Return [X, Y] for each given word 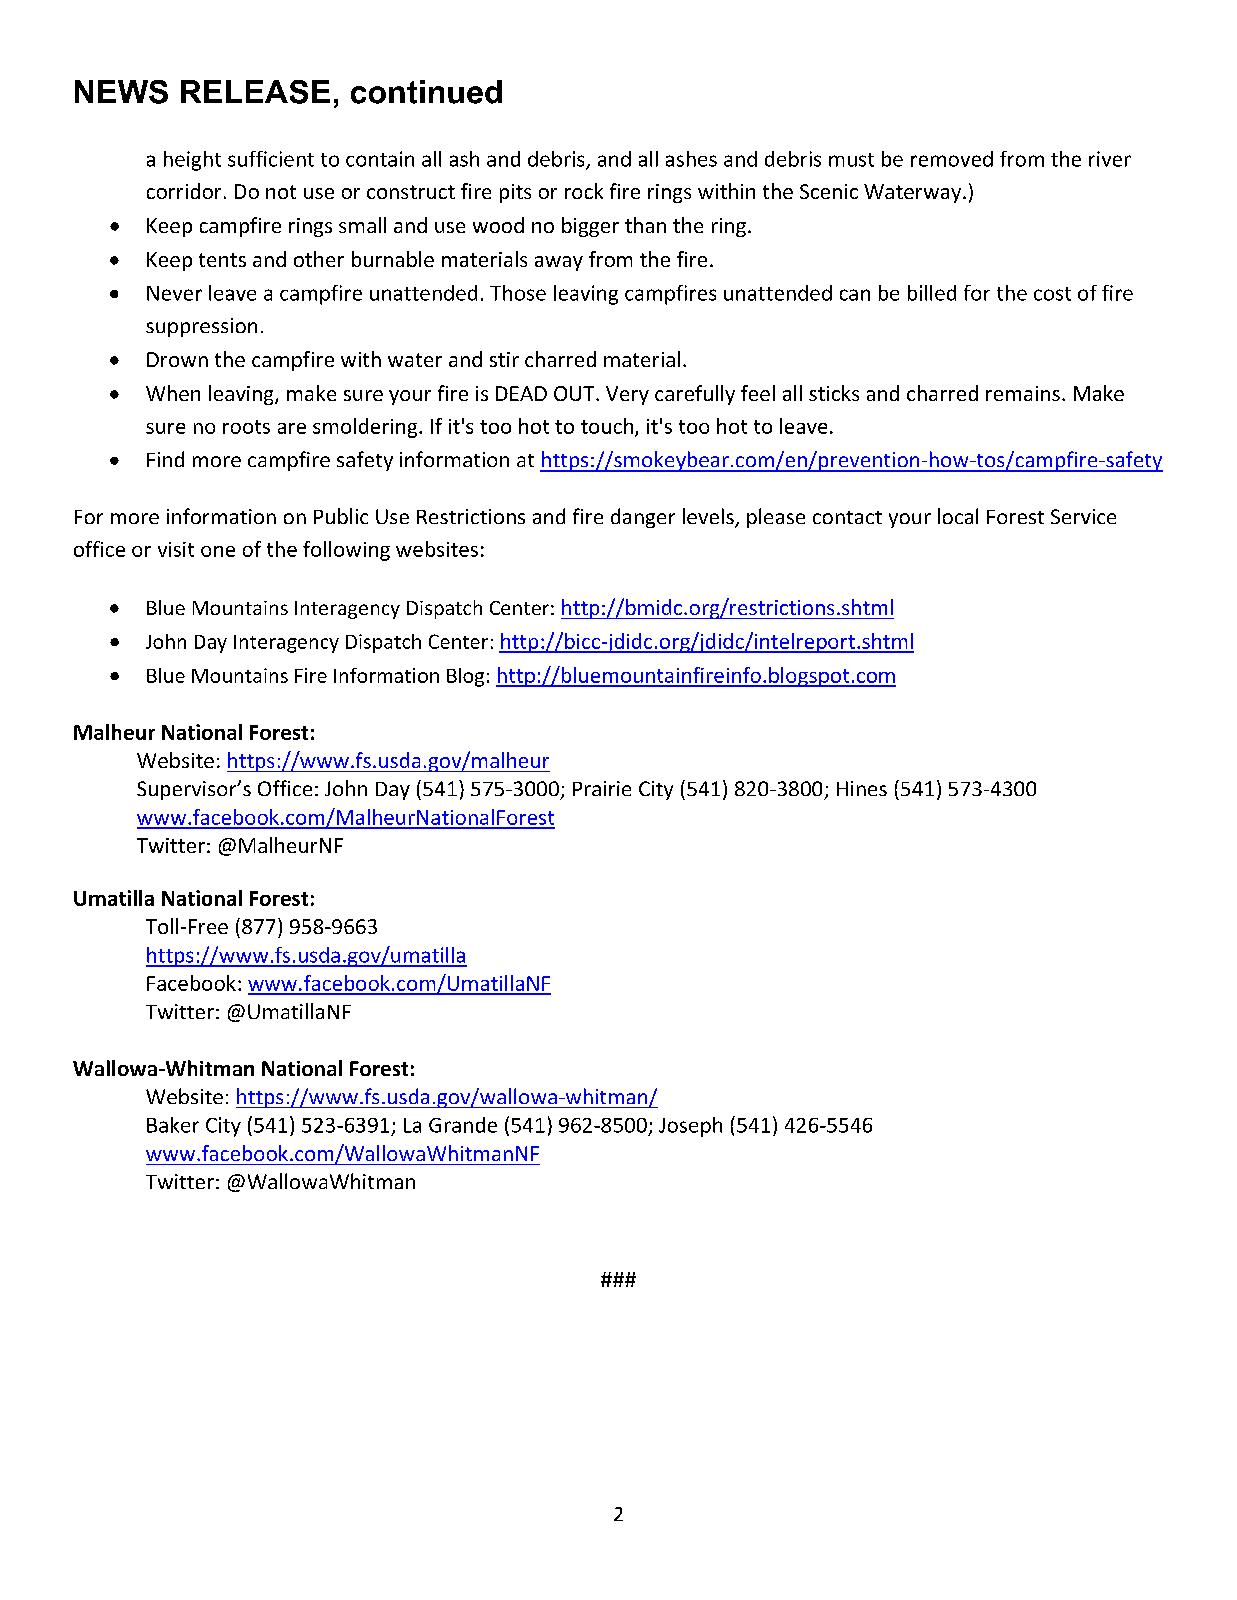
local [958, 516]
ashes [691, 159]
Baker [173, 1125]
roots [246, 427]
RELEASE [255, 92]
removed [952, 159]
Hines [862, 788]
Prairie [602, 788]
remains [1023, 393]
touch [607, 426]
